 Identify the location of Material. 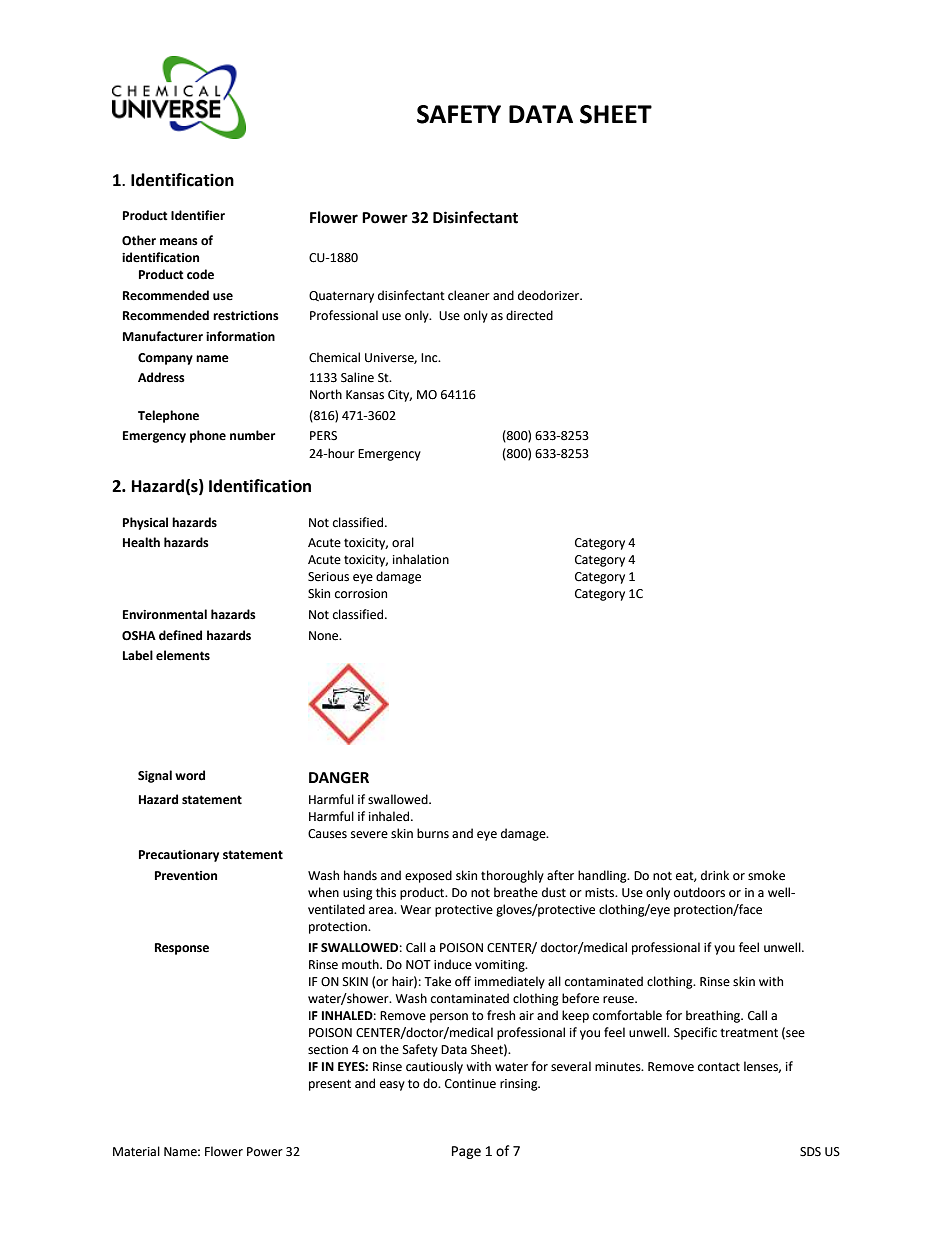
(136, 1151).
